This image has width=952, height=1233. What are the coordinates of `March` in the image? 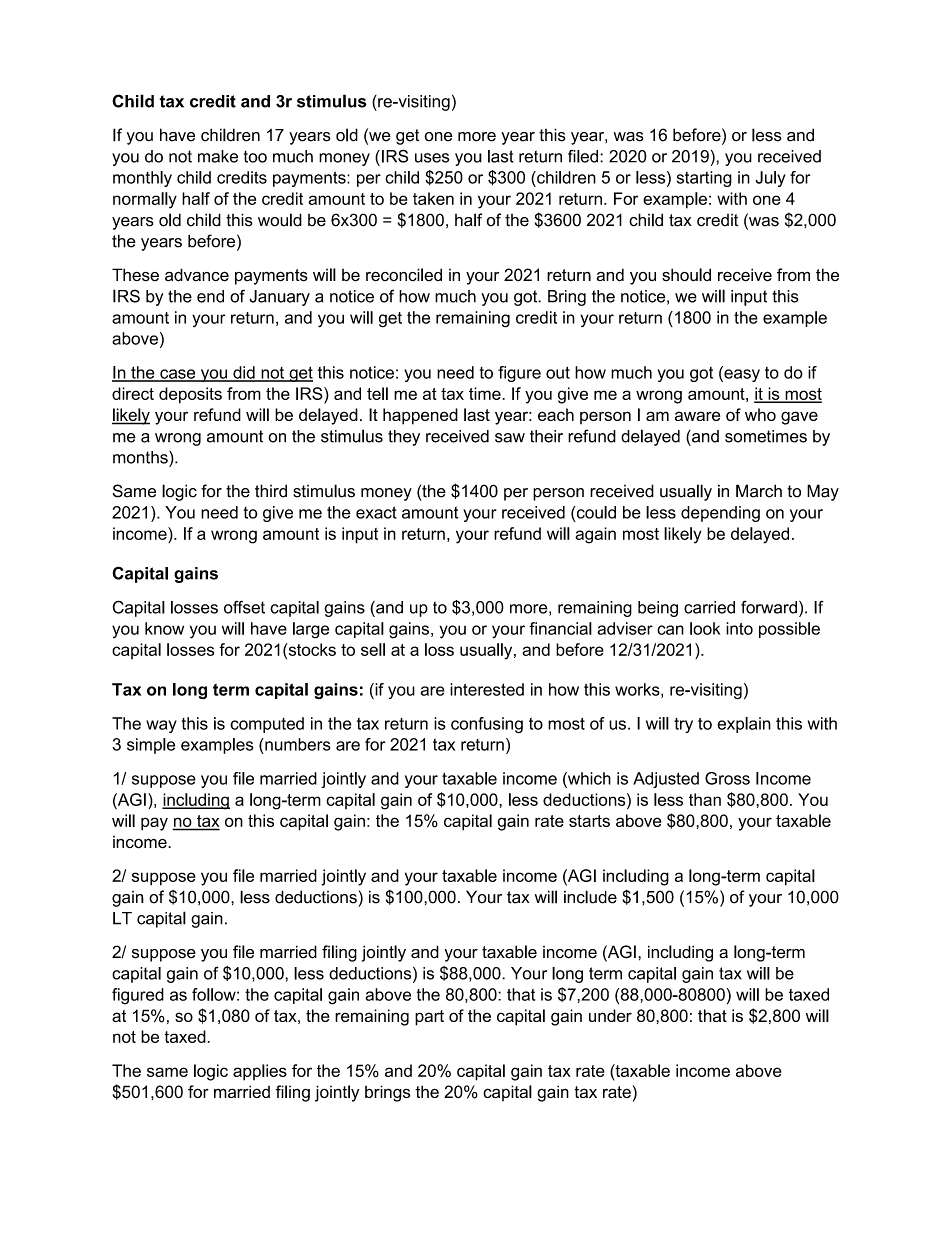 It's located at (759, 491).
